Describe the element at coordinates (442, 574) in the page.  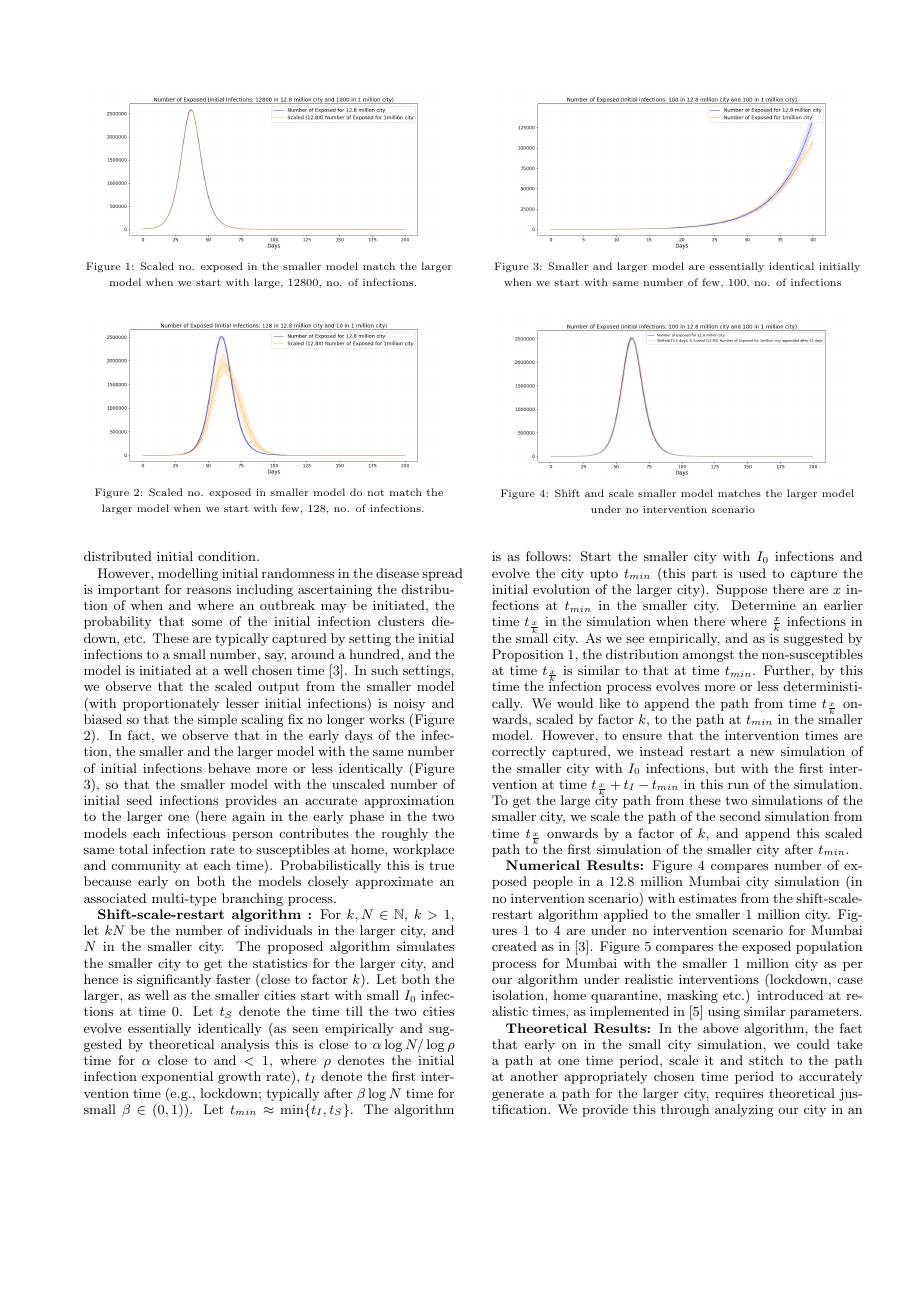
I see `spread` at that location.
